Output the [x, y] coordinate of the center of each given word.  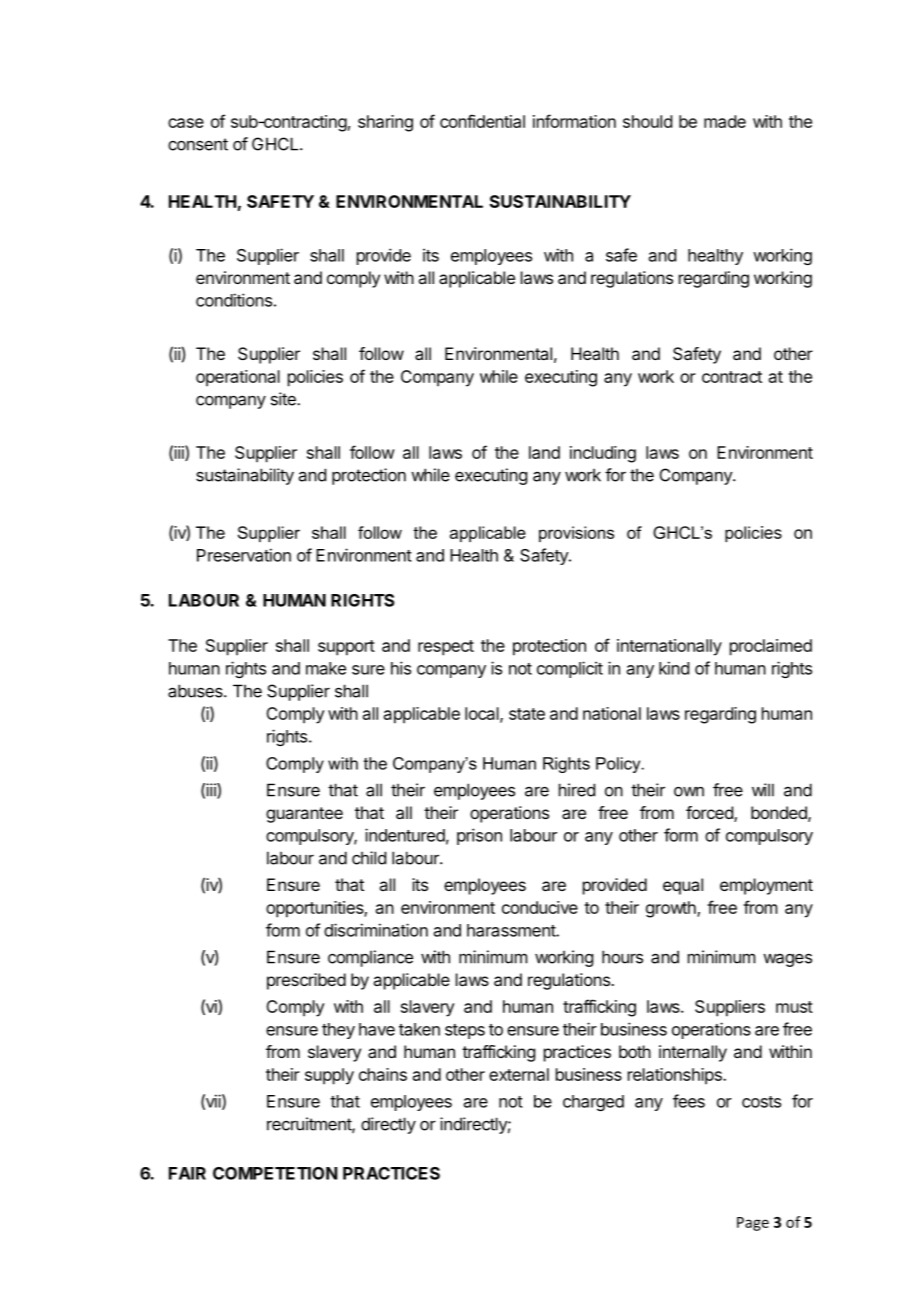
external [519, 1074]
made [725, 121]
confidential [482, 121]
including [603, 454]
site [284, 399]
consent [198, 144]
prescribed [306, 981]
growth [672, 909]
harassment [512, 930]
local [483, 714]
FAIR [187, 1173]
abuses [196, 691]
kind [674, 668]
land [544, 452]
